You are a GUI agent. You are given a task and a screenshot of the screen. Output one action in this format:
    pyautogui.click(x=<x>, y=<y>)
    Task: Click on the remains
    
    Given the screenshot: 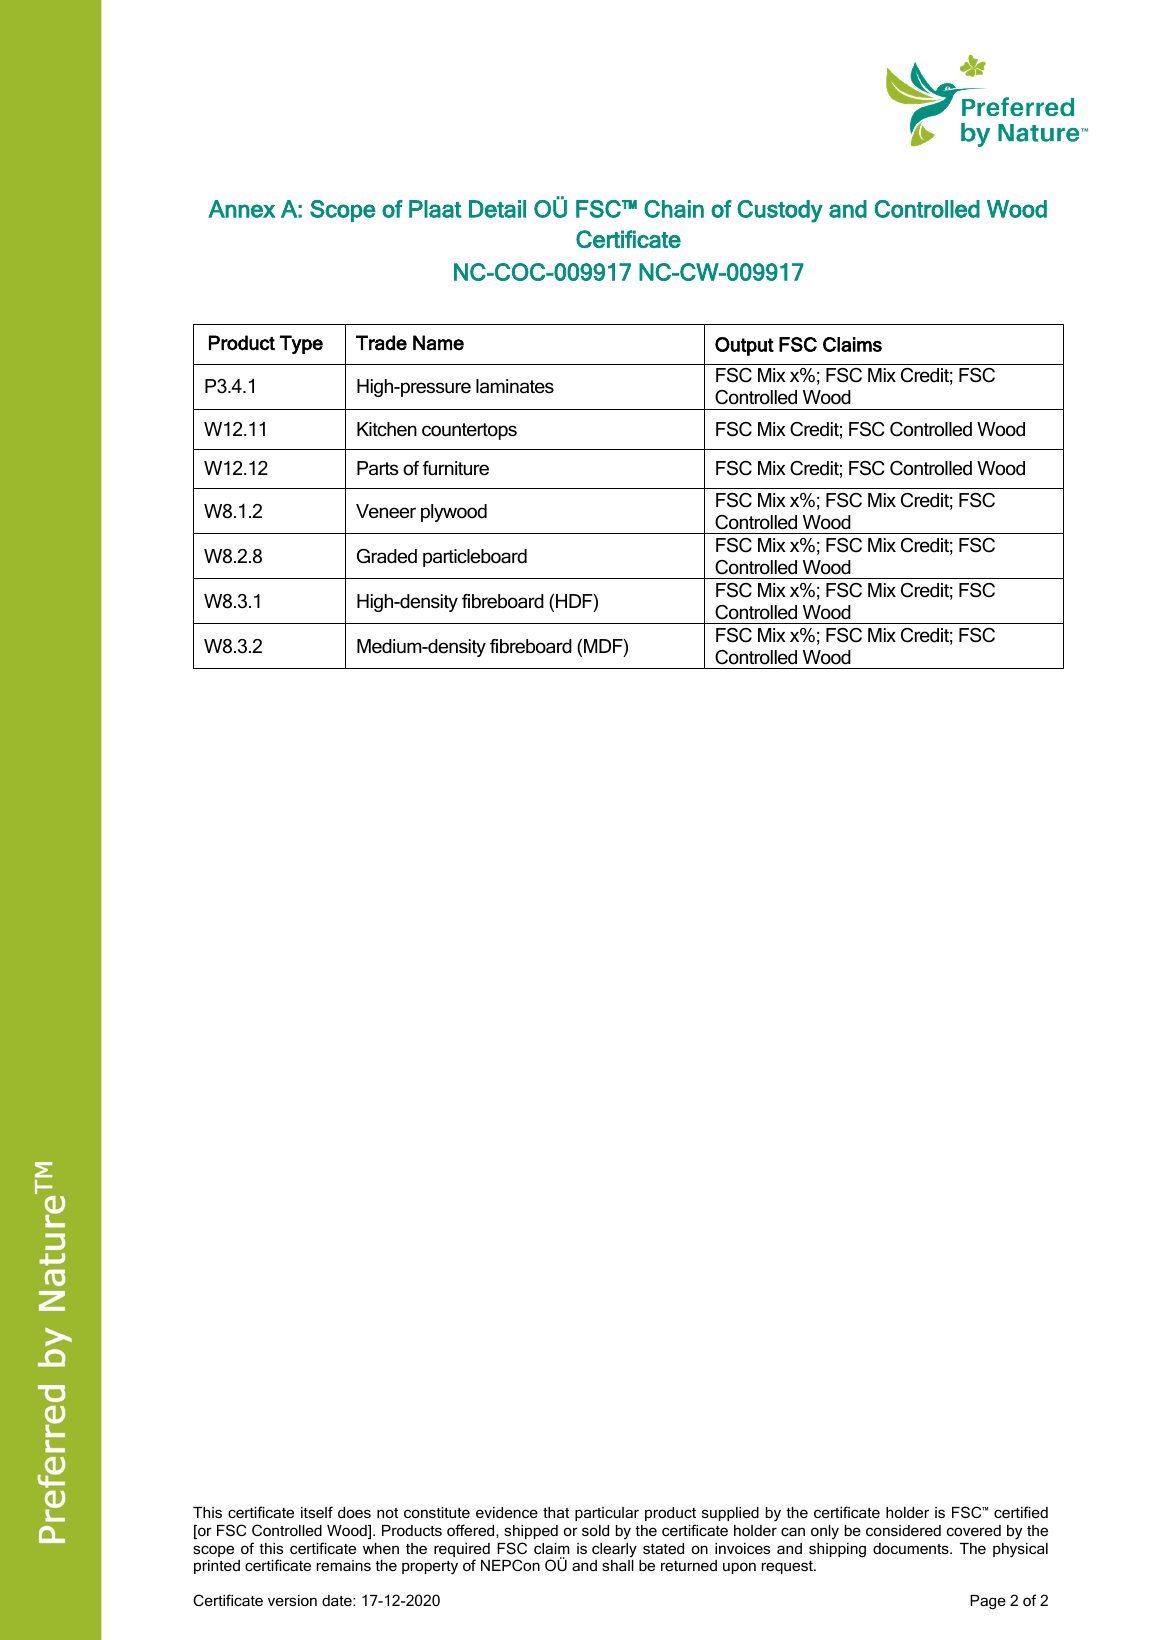 What is the action you would take?
    pyautogui.click(x=344, y=1565)
